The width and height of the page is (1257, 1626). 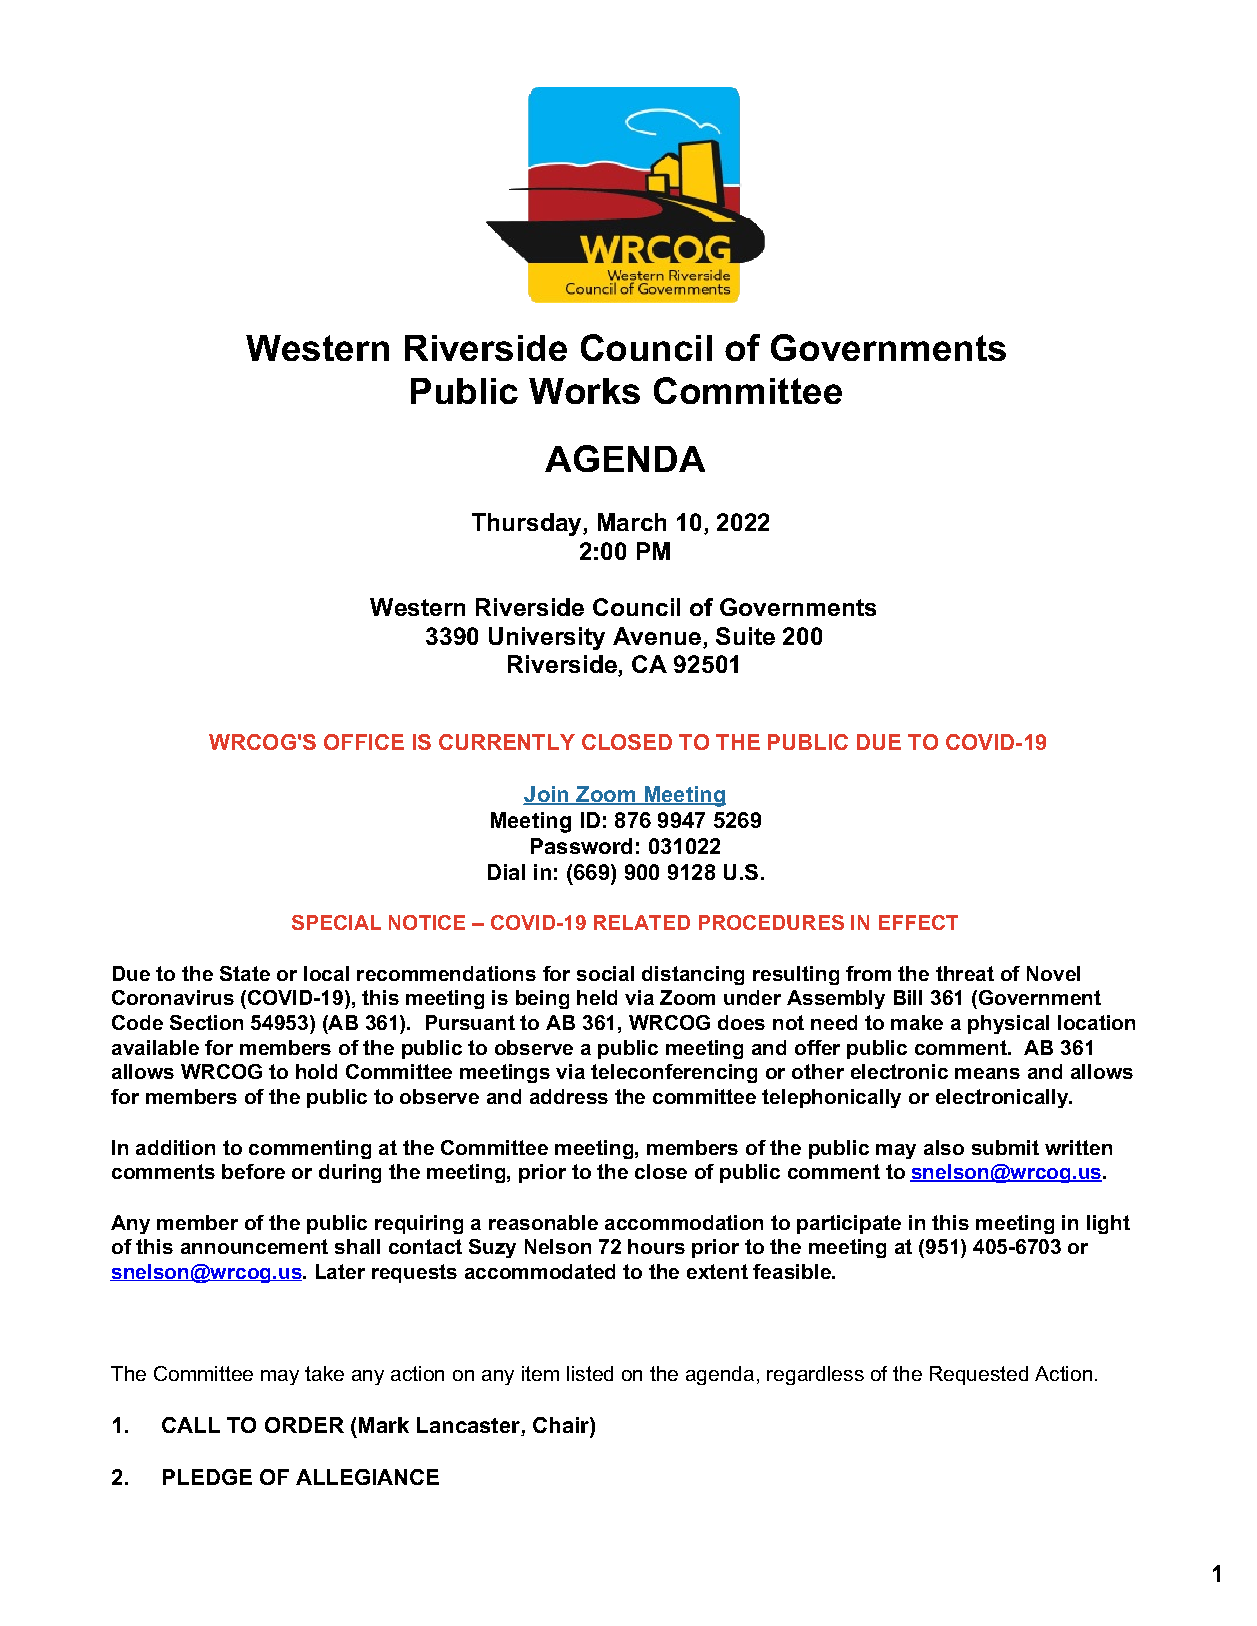 What do you see at coordinates (632, 522) in the page?
I see `March` at bounding box center [632, 522].
